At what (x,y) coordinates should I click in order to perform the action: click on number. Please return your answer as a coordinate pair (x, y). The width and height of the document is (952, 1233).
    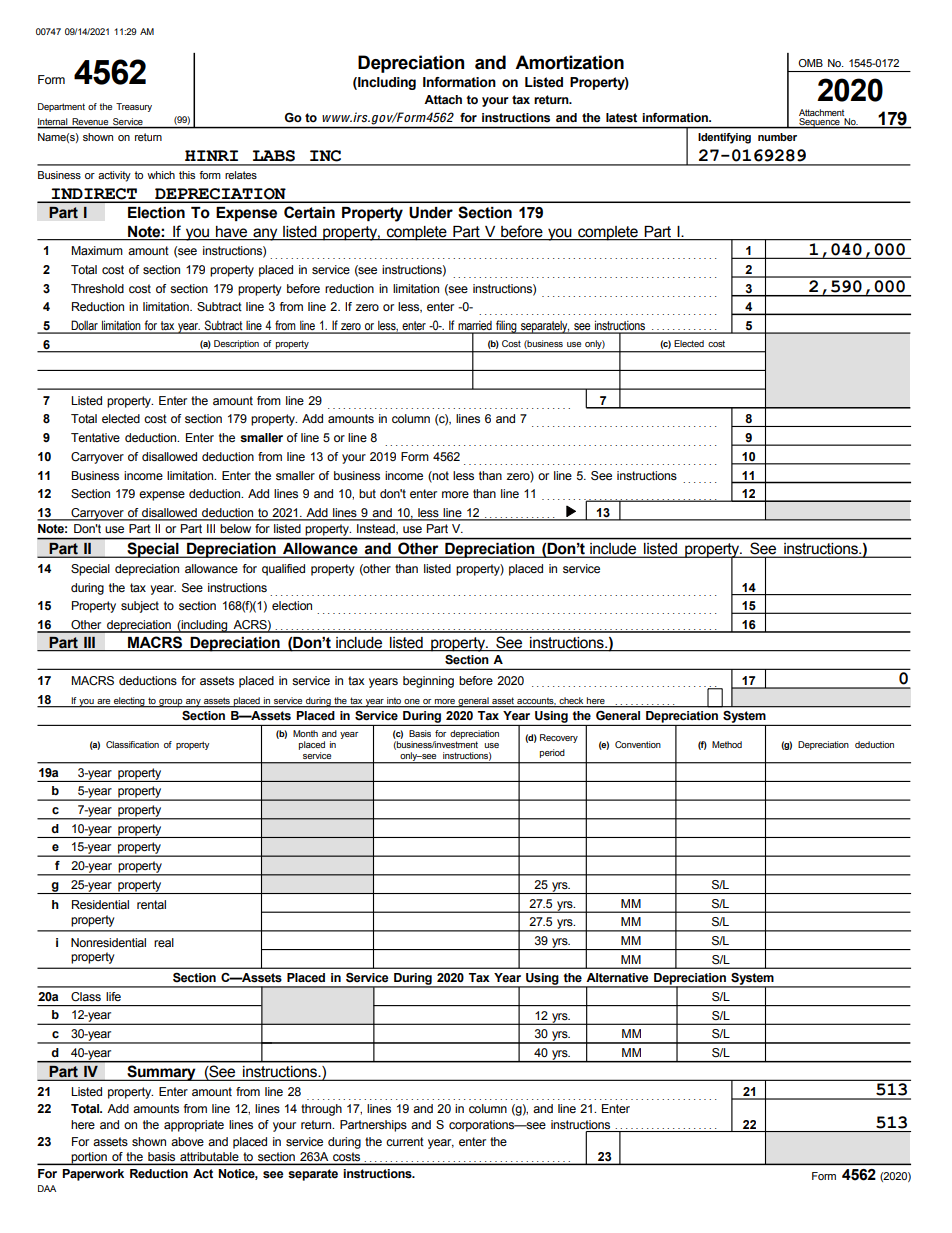
    Looking at the image, I should click on (777, 137).
